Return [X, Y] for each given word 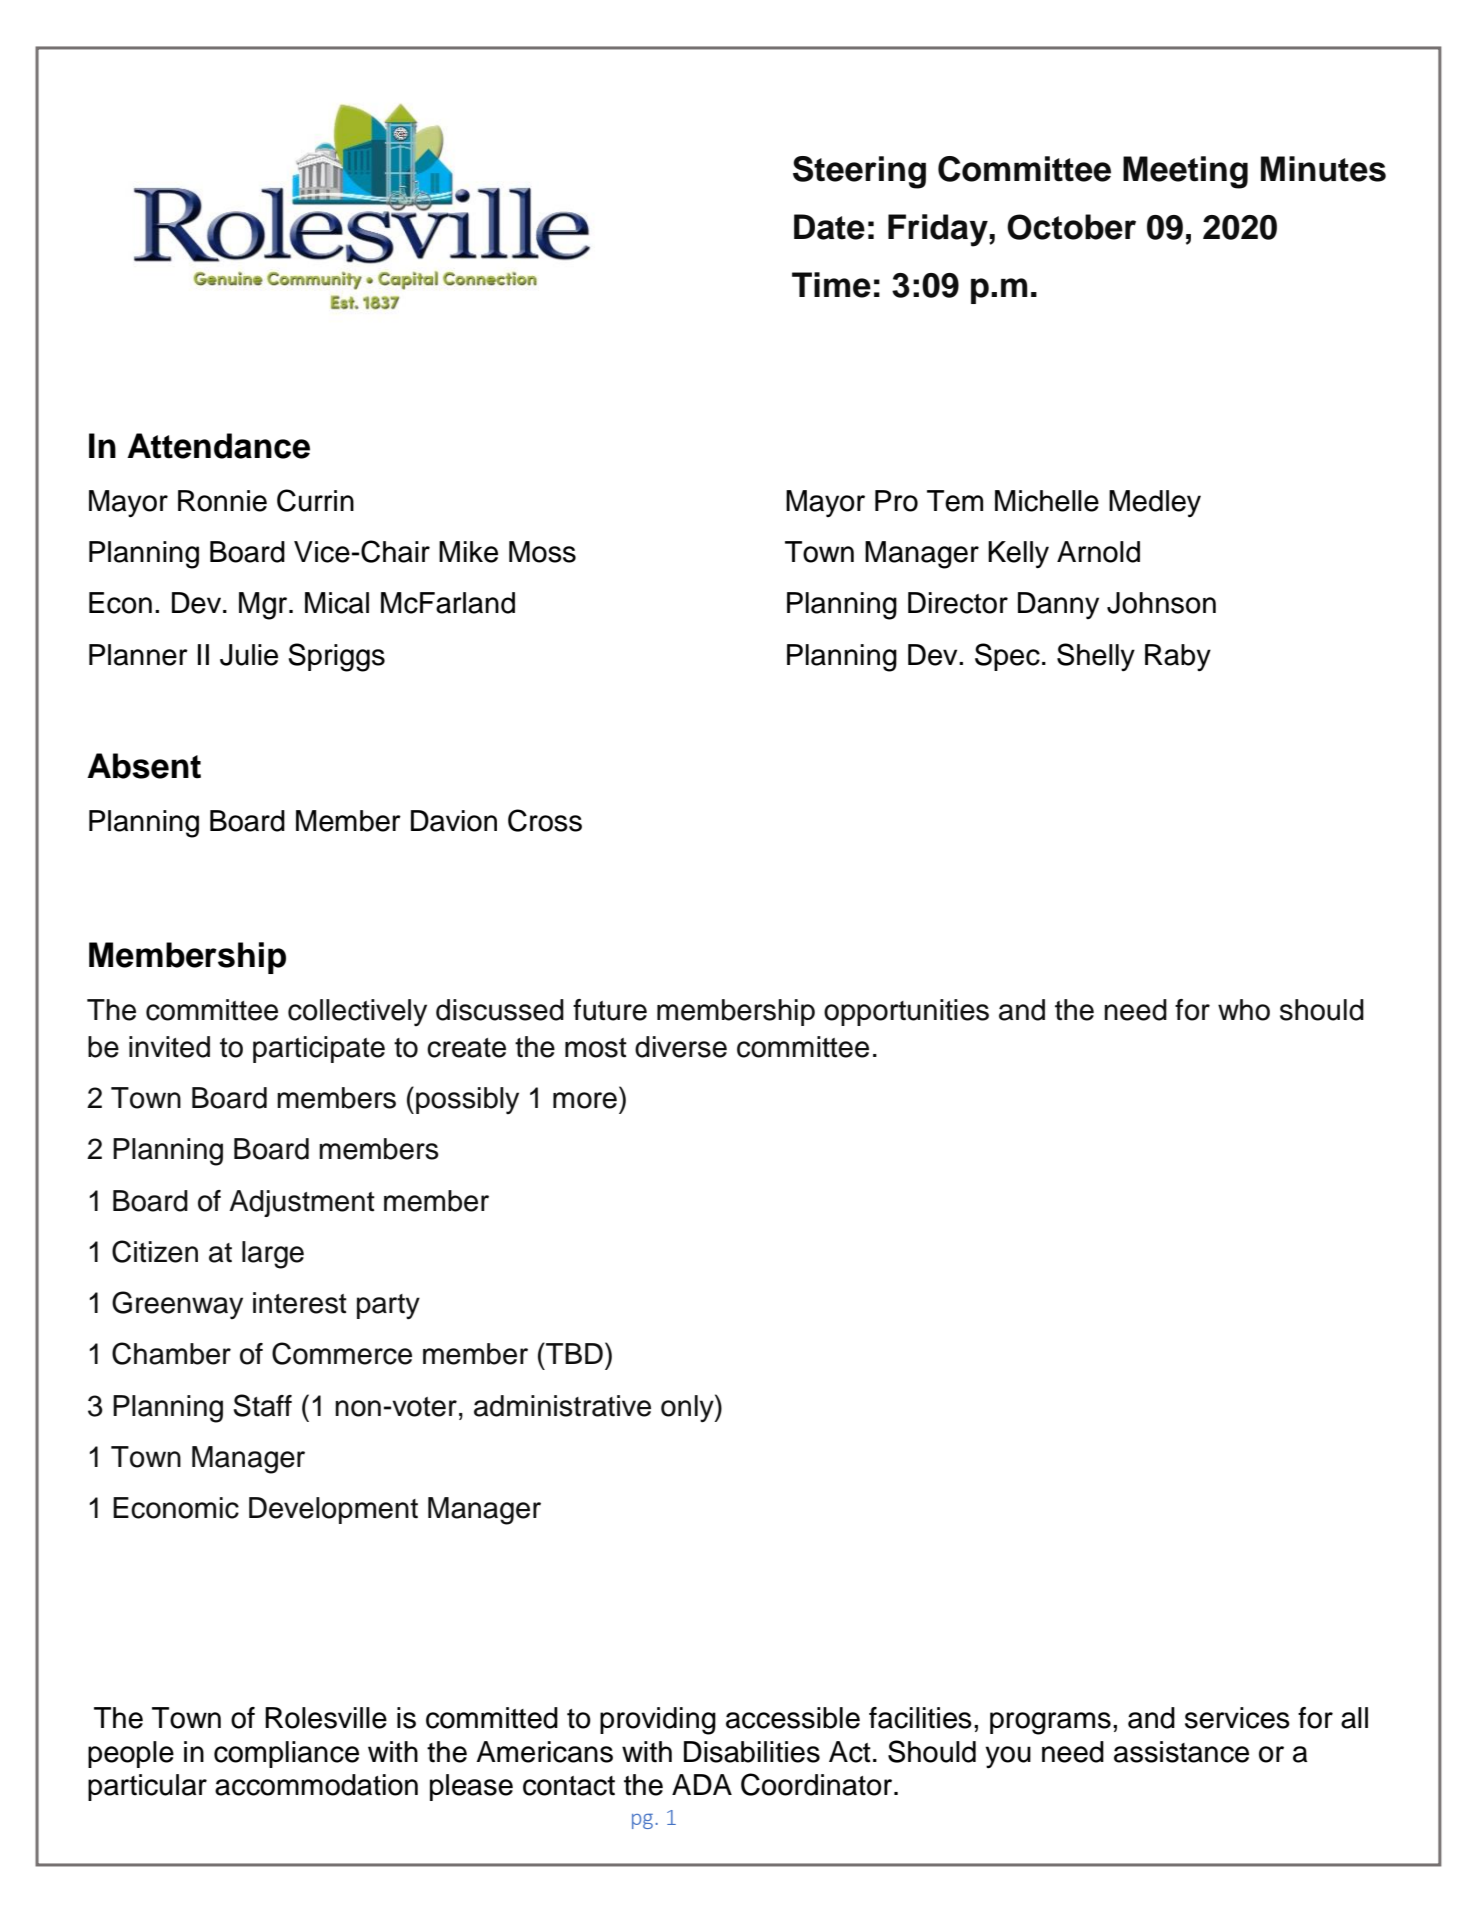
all [1354, 1718]
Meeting [1185, 172]
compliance [286, 1754]
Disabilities [752, 1752]
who [1244, 1010]
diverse [681, 1047]
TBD [573, 1353]
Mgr [263, 606]
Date [829, 227]
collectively [357, 1012]
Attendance [218, 446]
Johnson [1161, 603]
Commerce [342, 1353]
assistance [1181, 1752]
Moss [542, 552]
